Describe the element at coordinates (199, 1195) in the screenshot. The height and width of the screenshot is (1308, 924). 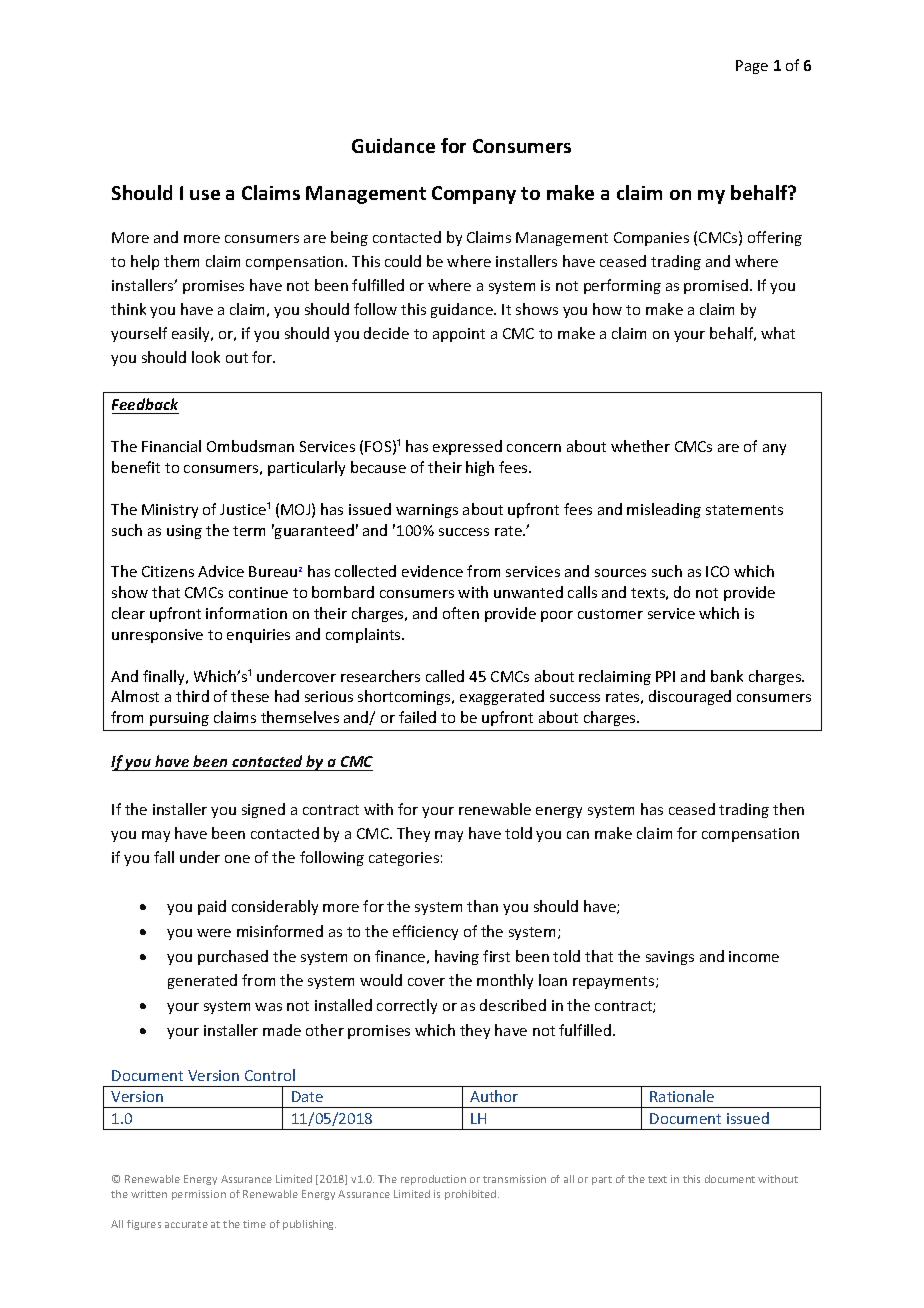
I see `permission` at that location.
